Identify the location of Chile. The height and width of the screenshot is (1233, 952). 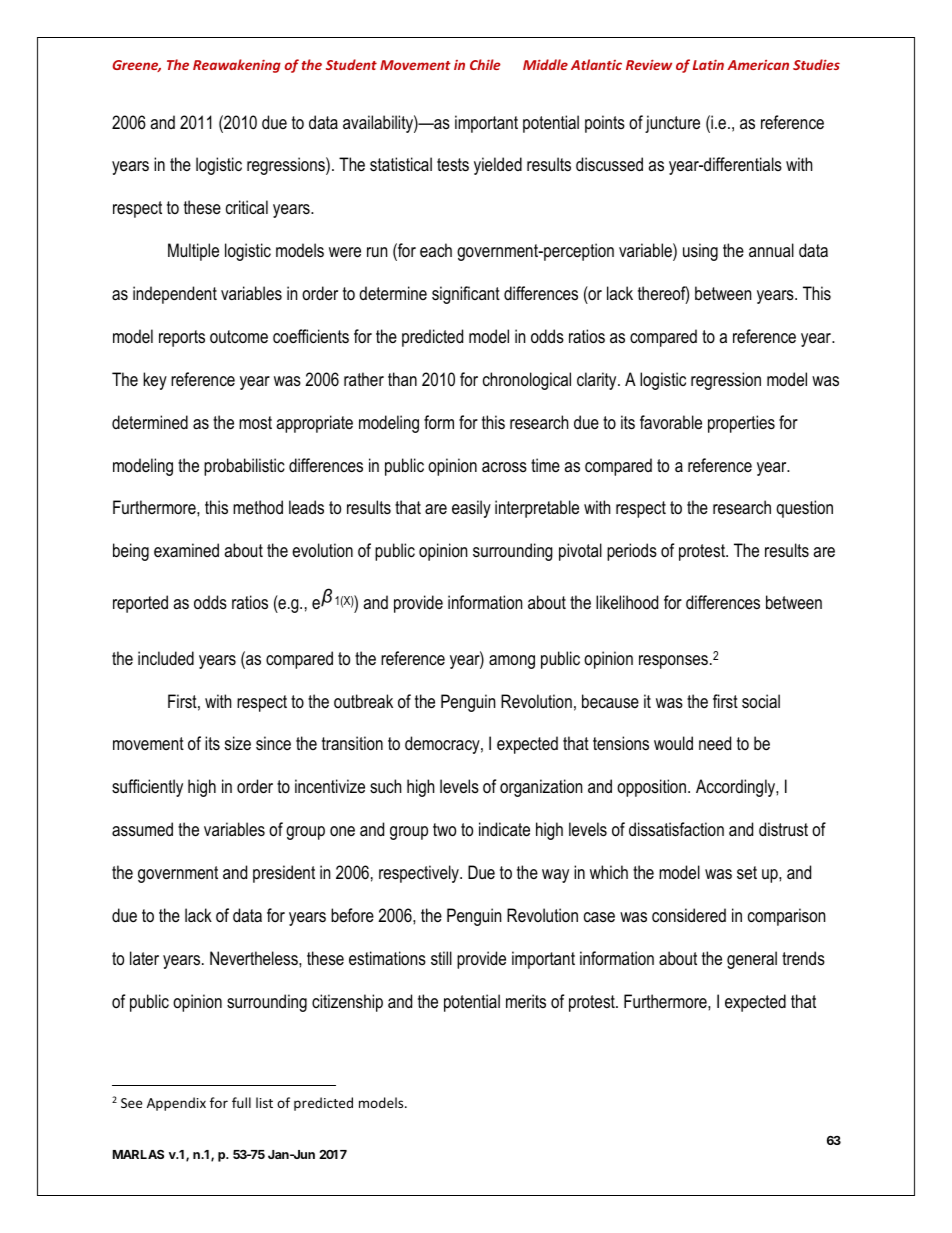
(485, 64).
